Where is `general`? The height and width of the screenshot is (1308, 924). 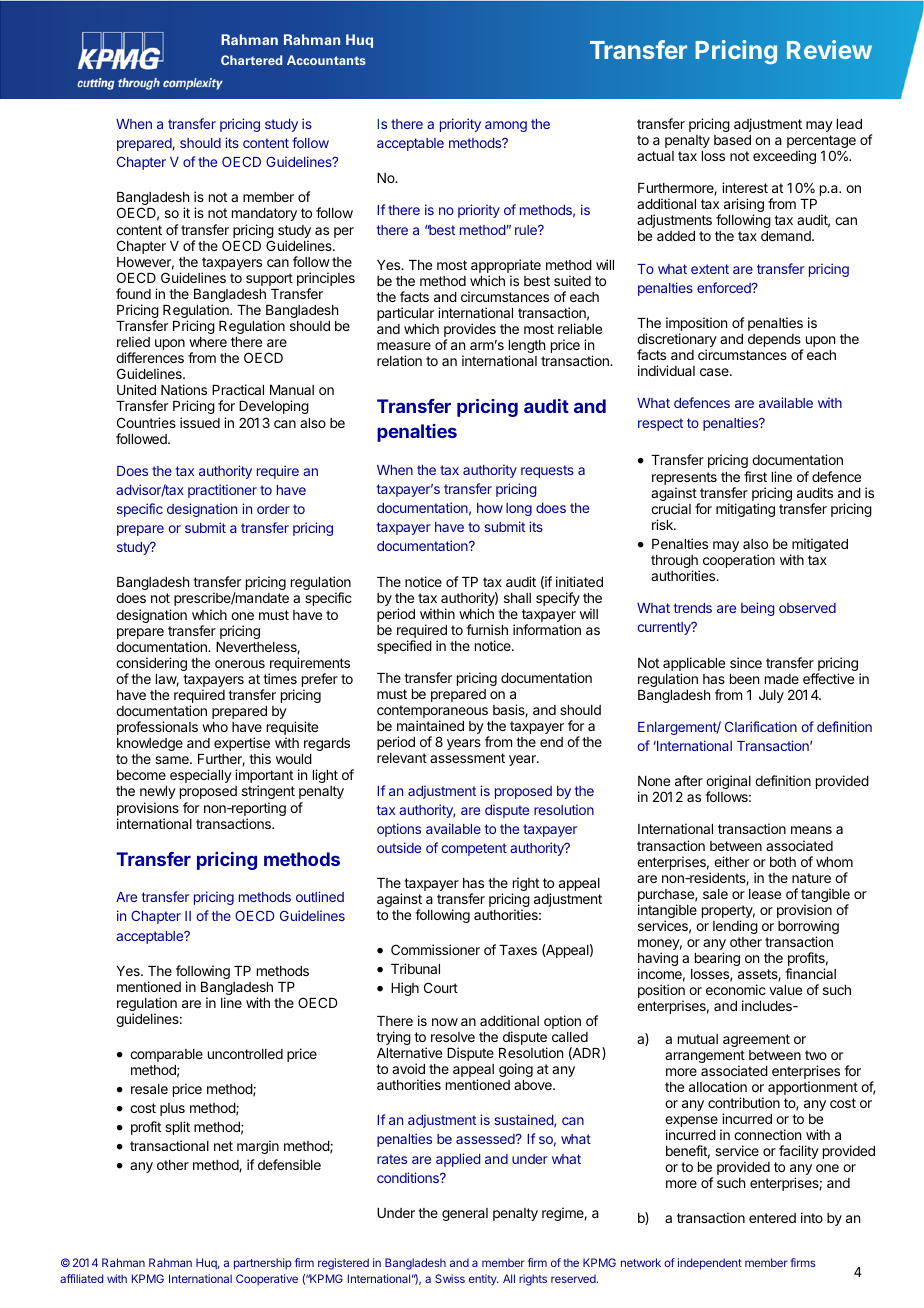 general is located at coordinates (465, 1214).
